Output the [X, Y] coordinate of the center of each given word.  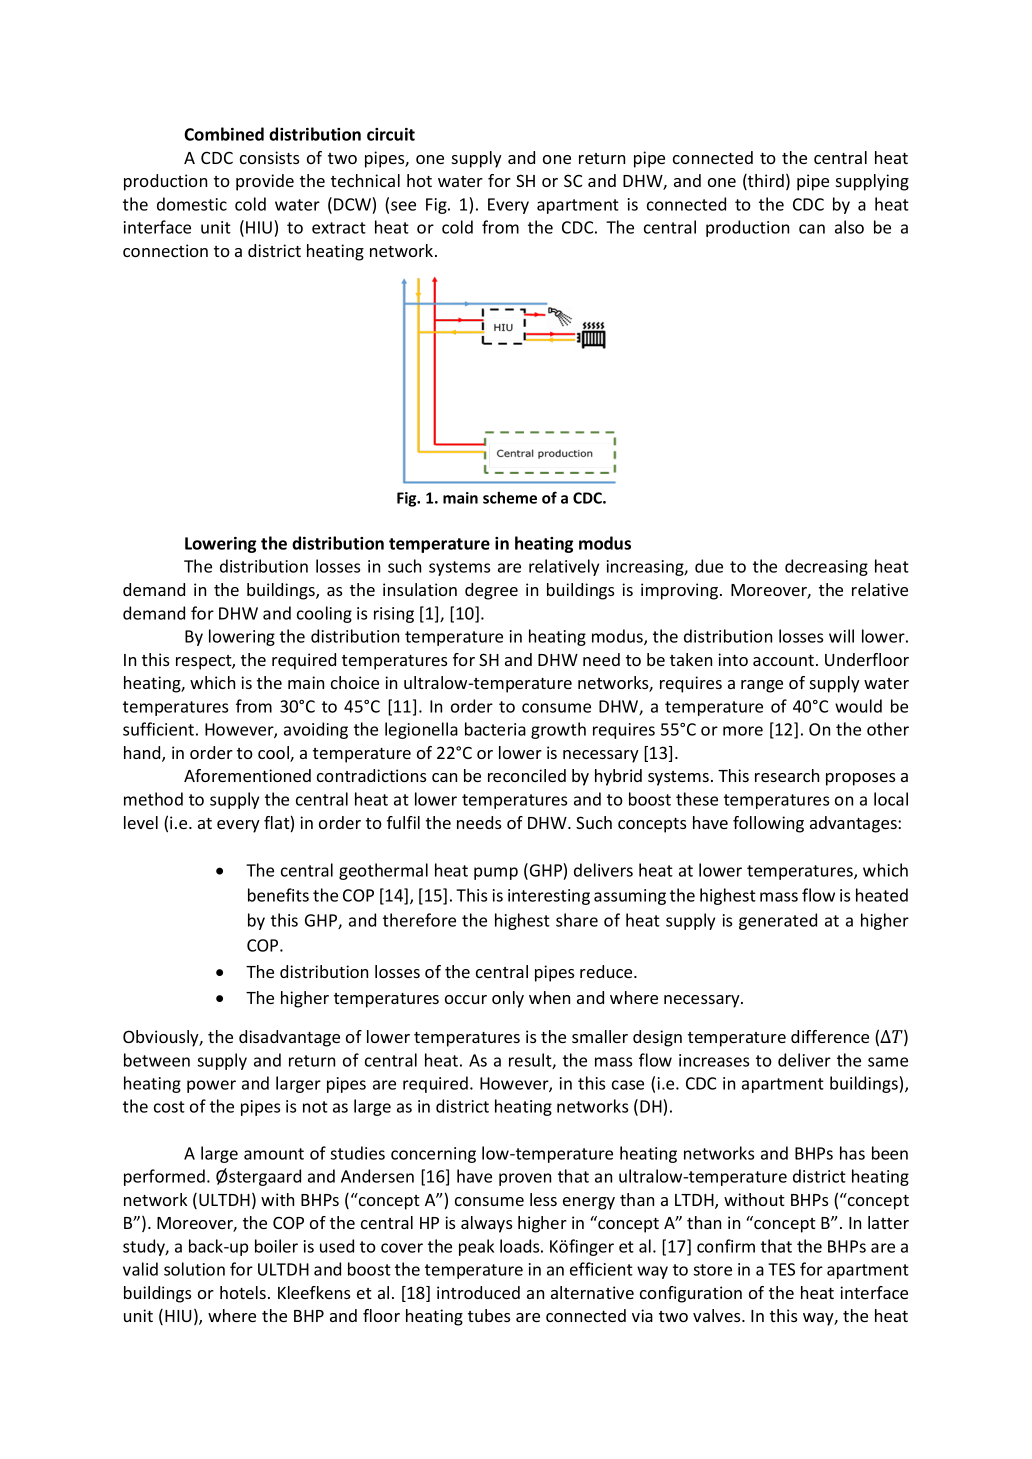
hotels [244, 1292]
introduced [478, 1292]
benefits [278, 895]
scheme [510, 497]
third [765, 182]
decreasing [826, 567]
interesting [549, 897]
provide [265, 182]
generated [778, 921]
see [403, 206]
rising [394, 615]
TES [781, 1269]
